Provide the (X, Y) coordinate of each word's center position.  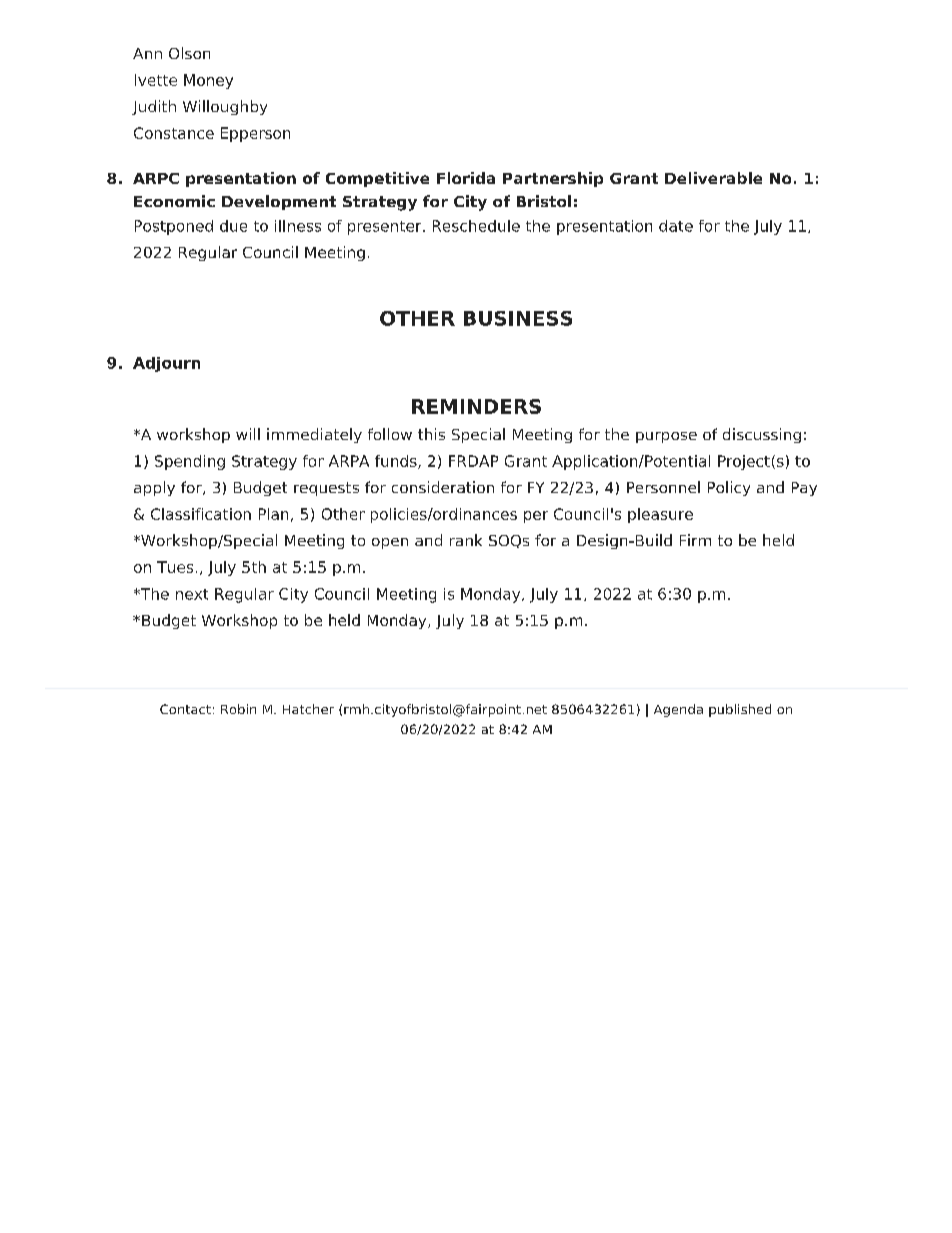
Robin (238, 709)
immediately (314, 435)
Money (208, 81)
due (233, 226)
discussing (762, 435)
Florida (466, 178)
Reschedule (476, 226)
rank (466, 540)
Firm (695, 540)
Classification (201, 514)
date (676, 226)
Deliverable (713, 178)
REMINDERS (476, 406)
